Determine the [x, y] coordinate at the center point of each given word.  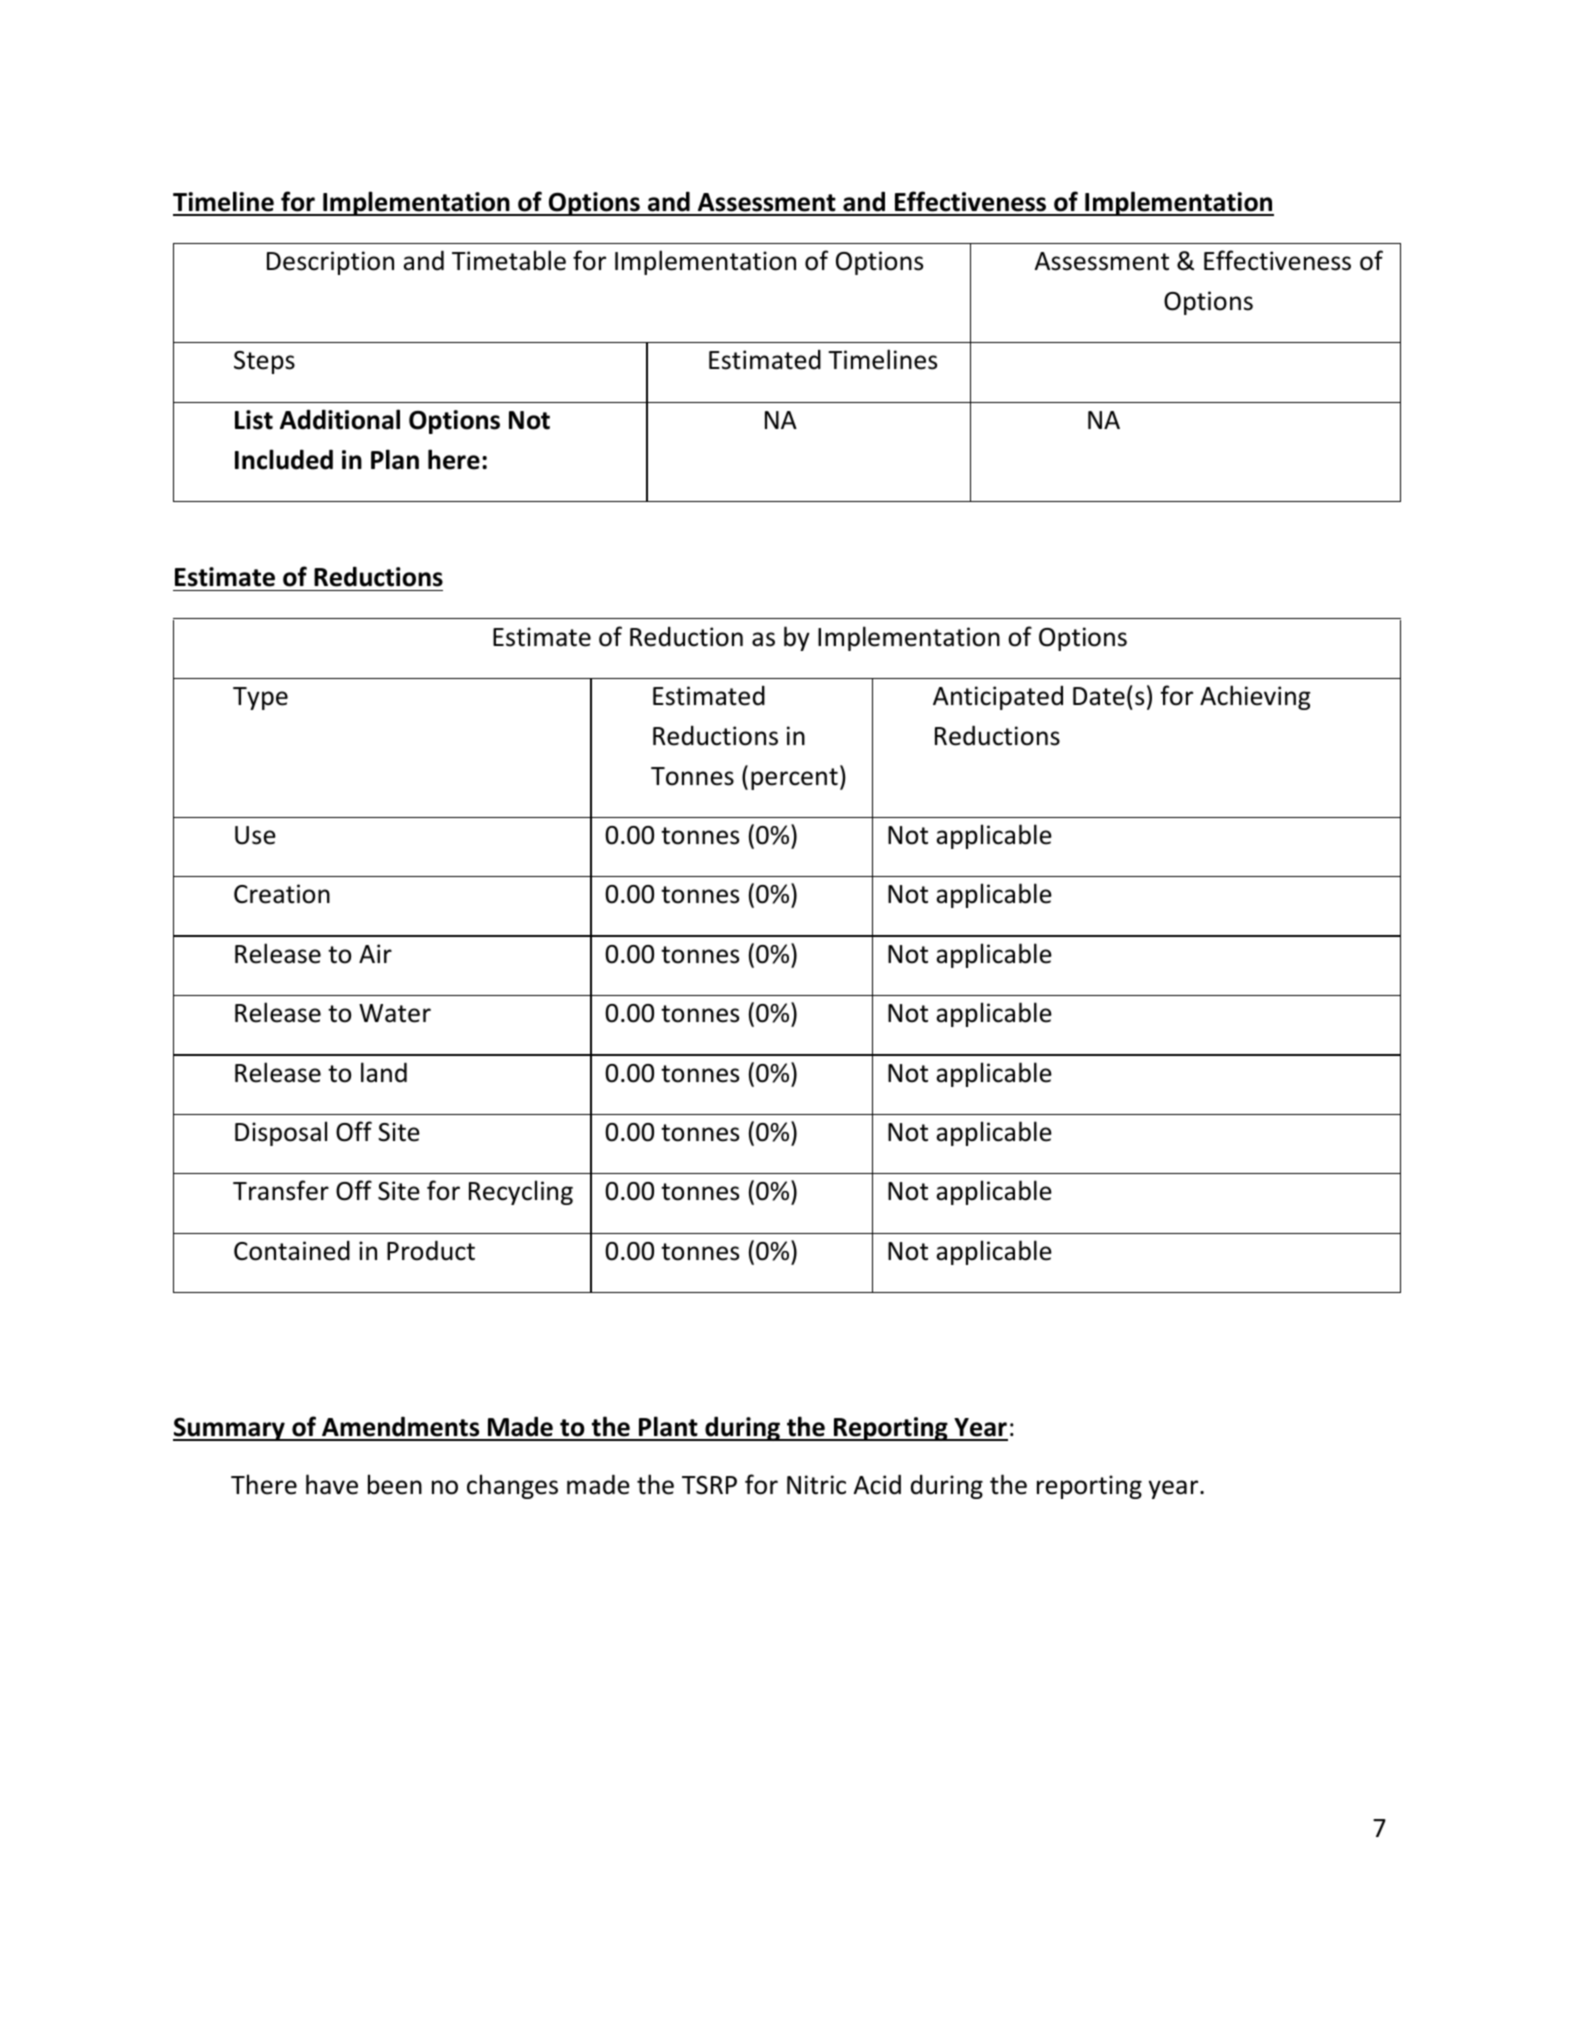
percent [794, 779]
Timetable [509, 260]
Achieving [1255, 697]
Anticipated [998, 698]
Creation [282, 894]
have [332, 1484]
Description [330, 263]
